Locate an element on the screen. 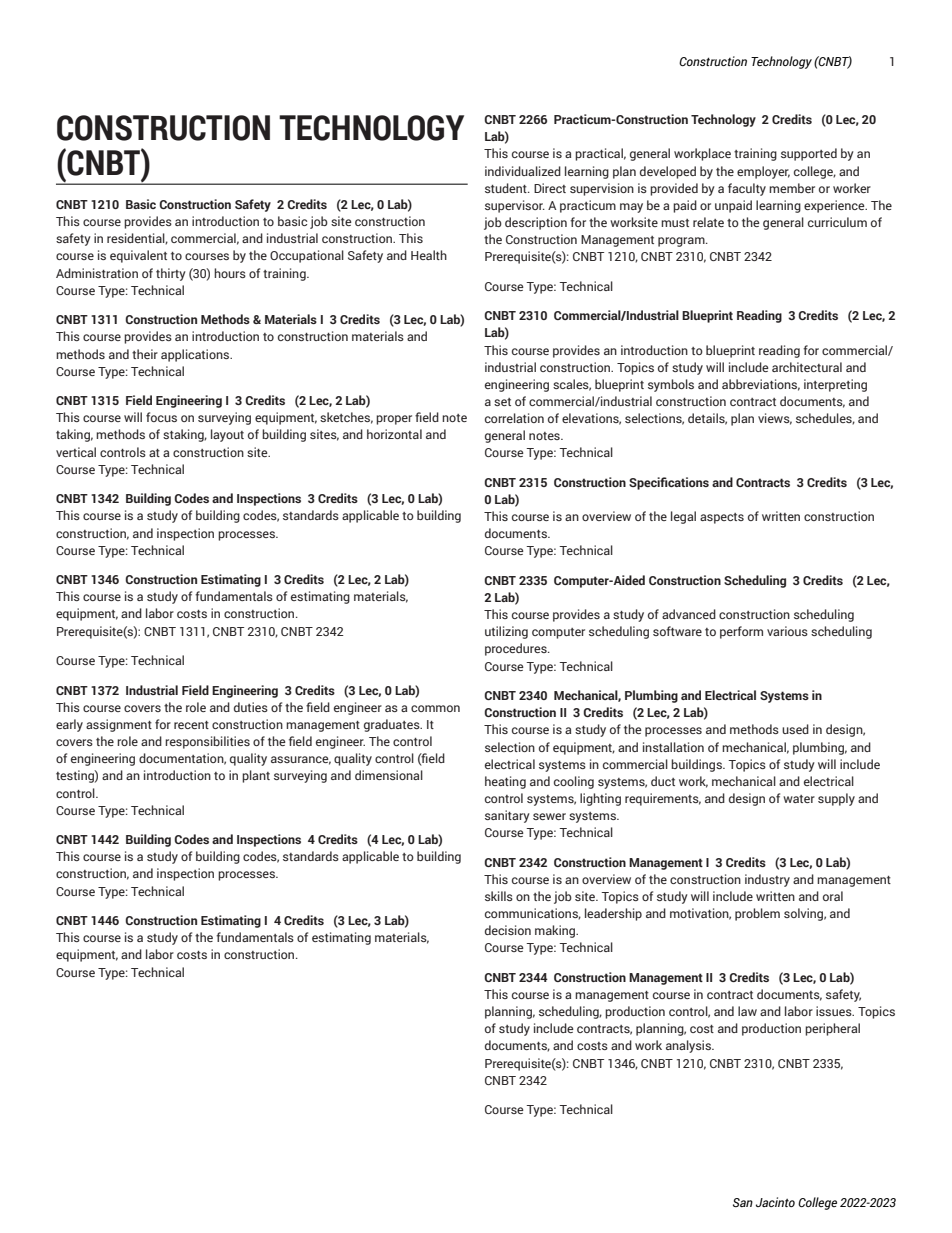  responsibilities is located at coordinates (207, 742).
